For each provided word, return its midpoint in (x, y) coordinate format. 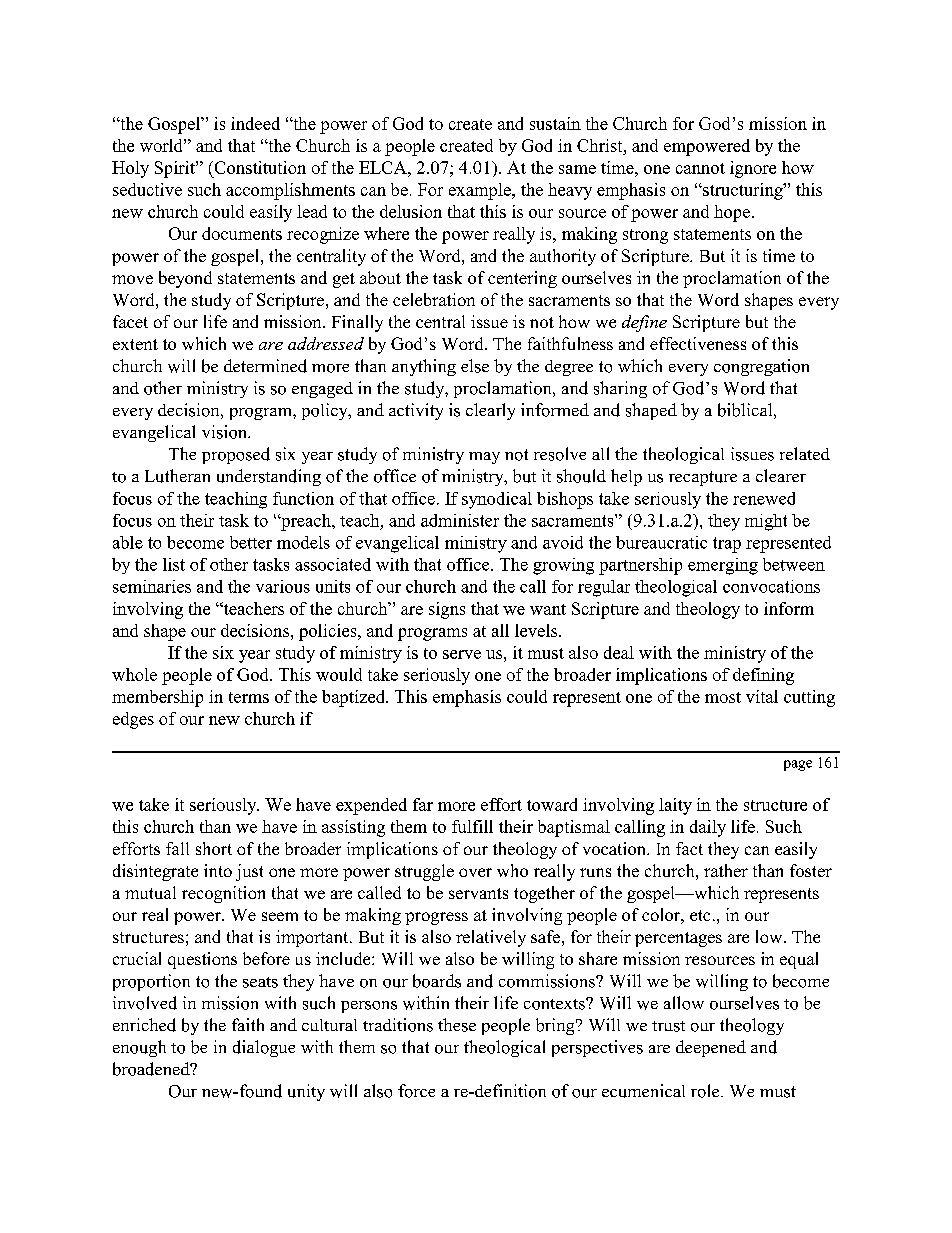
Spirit (176, 169)
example (481, 191)
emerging (723, 566)
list (174, 564)
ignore (753, 169)
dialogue (264, 1048)
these (457, 1025)
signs (447, 610)
